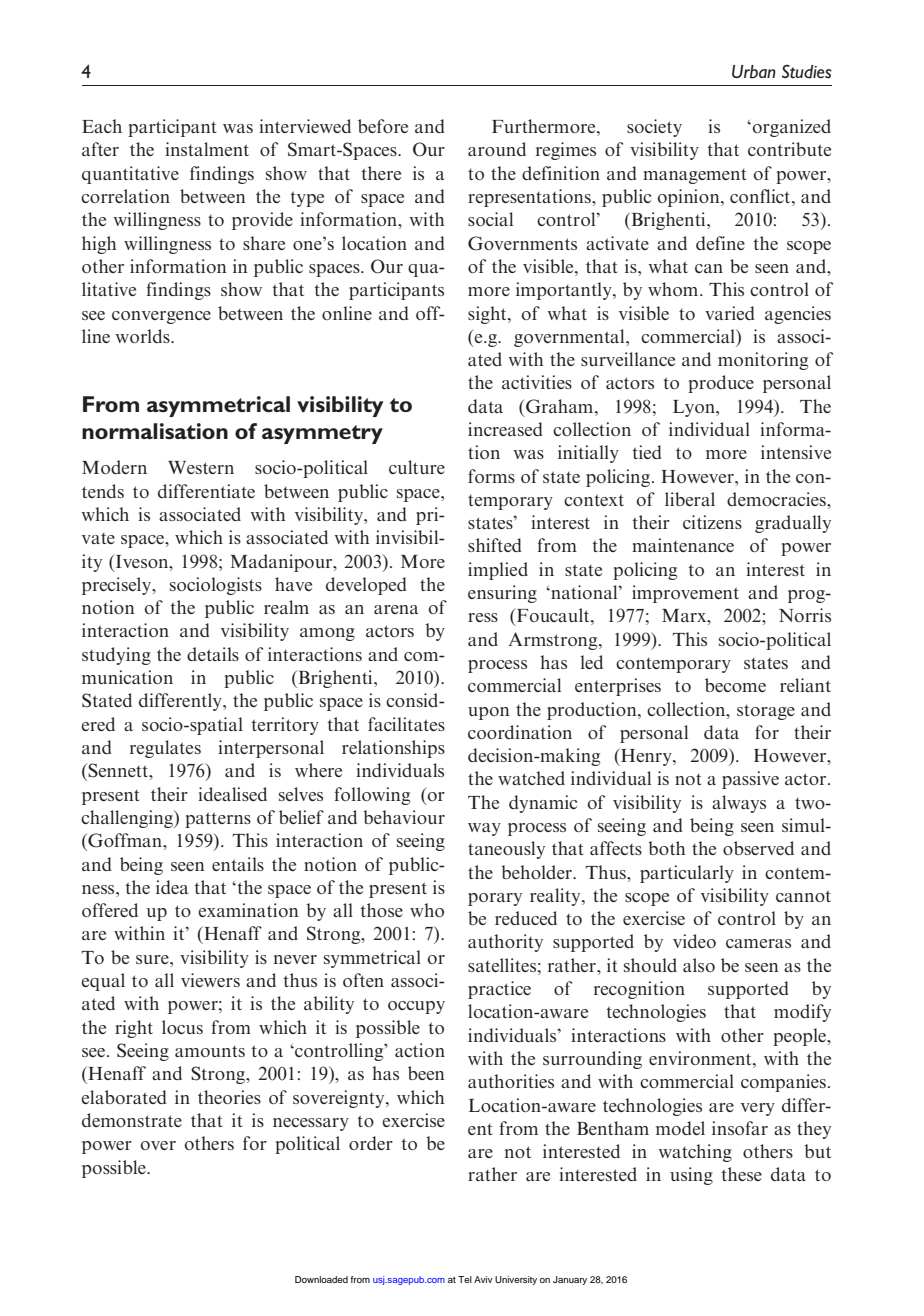  Describe the element at coordinates (491, 476) in the document. I see `forms` at that location.
